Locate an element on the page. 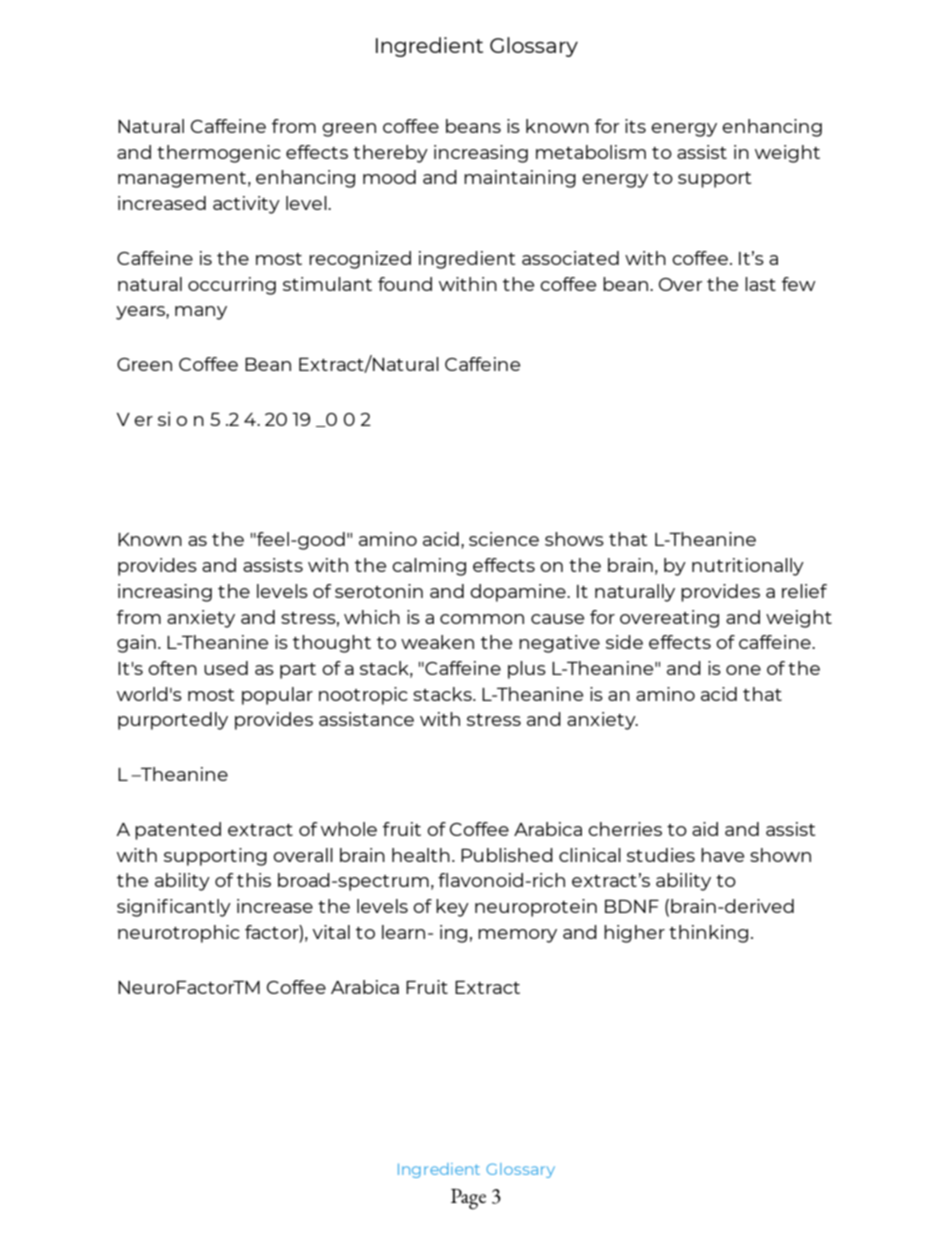  its is located at coordinates (635, 126).
